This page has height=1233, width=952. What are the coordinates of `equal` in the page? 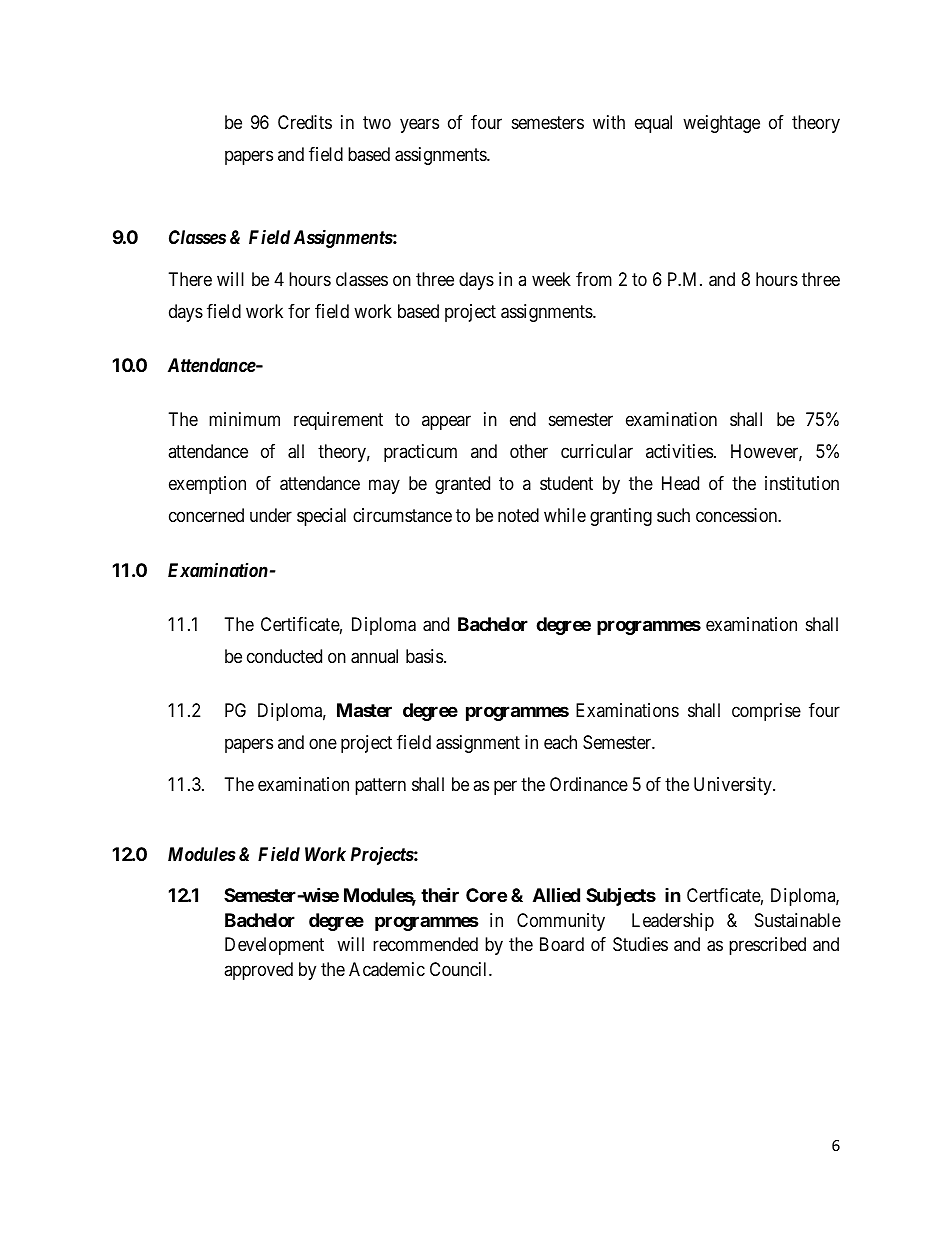 It's located at (653, 124).
